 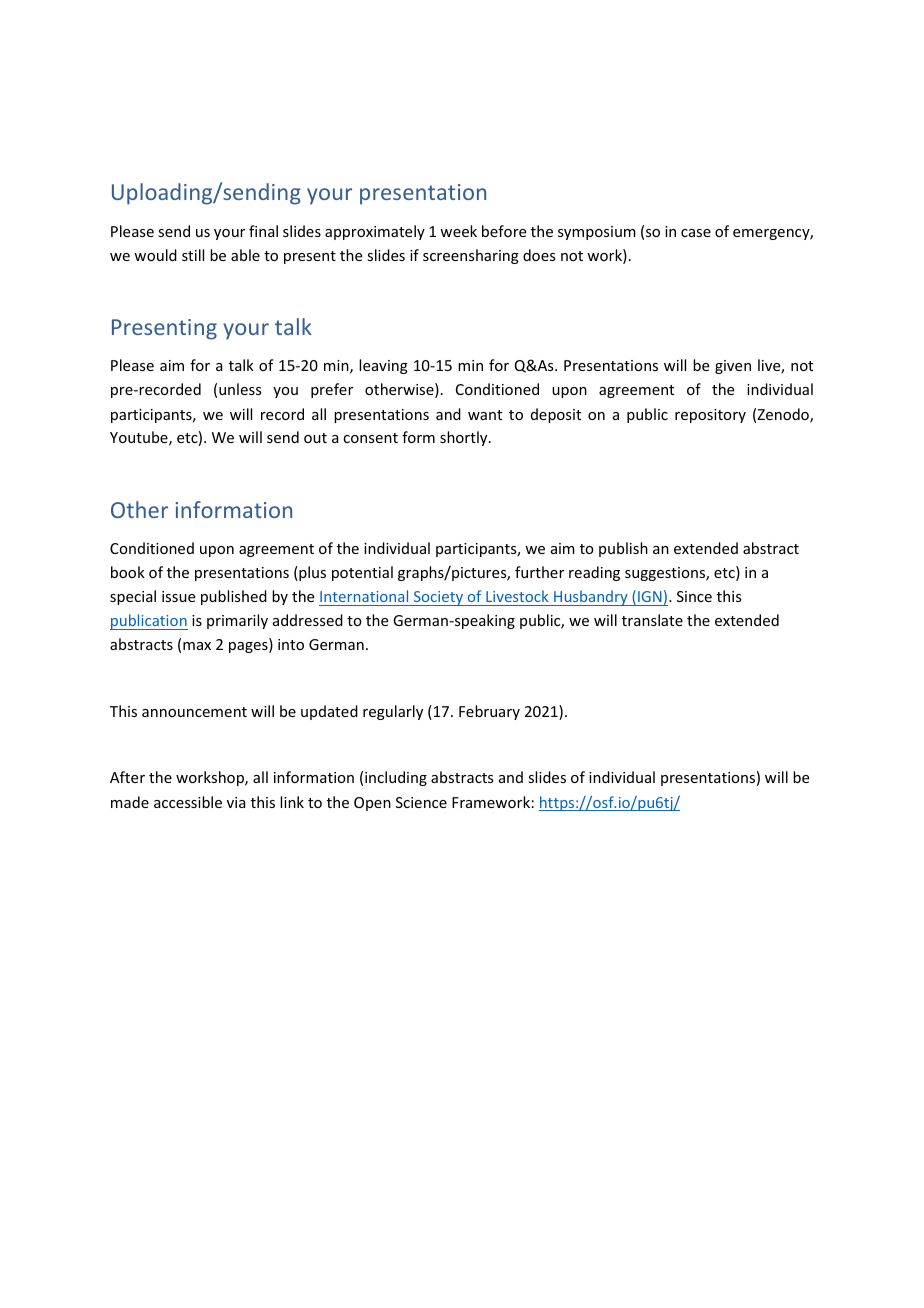 What do you see at coordinates (733, 367) in the document?
I see `given` at bounding box center [733, 367].
